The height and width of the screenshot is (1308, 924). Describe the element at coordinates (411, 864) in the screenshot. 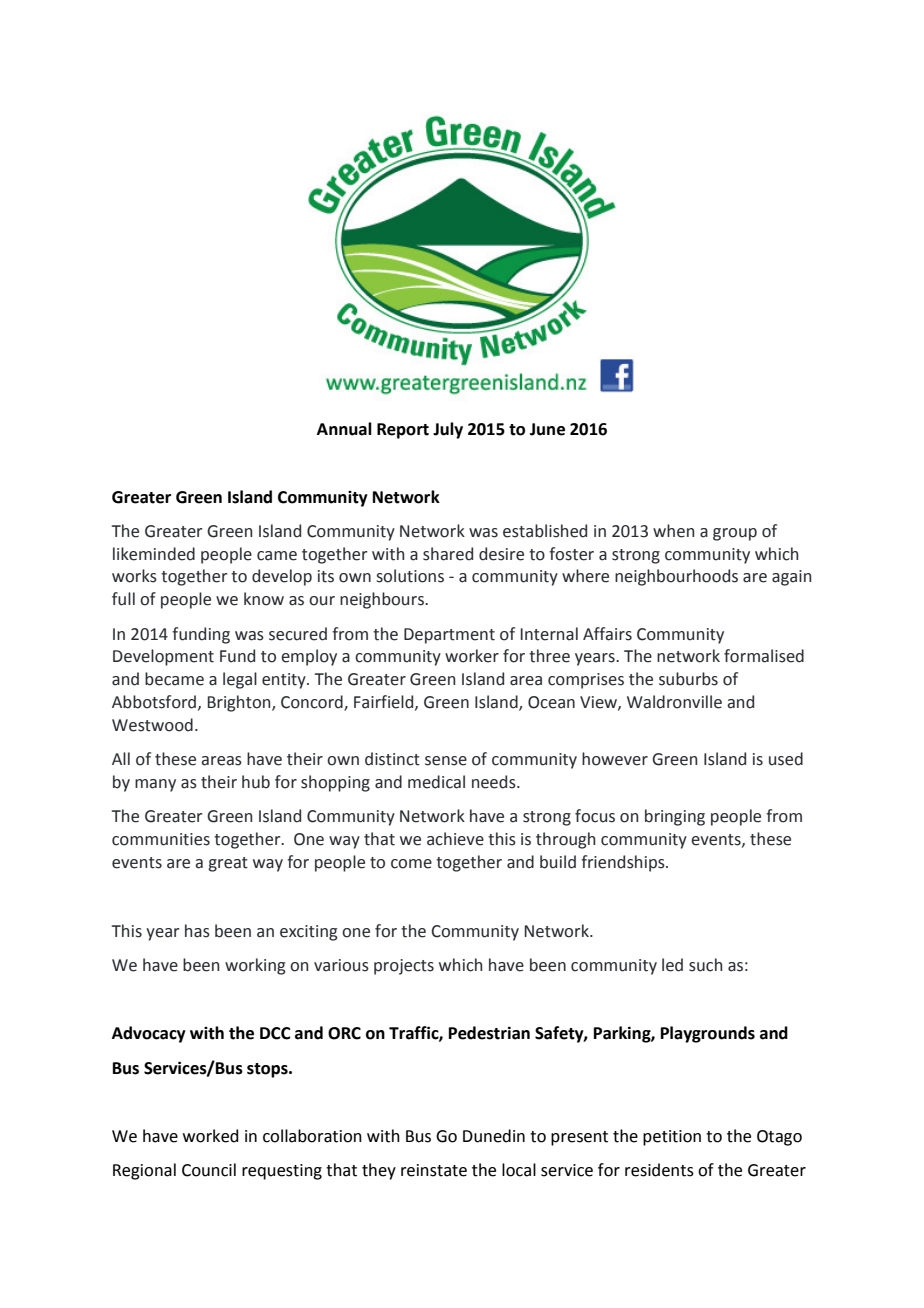

I see `come` at that location.
